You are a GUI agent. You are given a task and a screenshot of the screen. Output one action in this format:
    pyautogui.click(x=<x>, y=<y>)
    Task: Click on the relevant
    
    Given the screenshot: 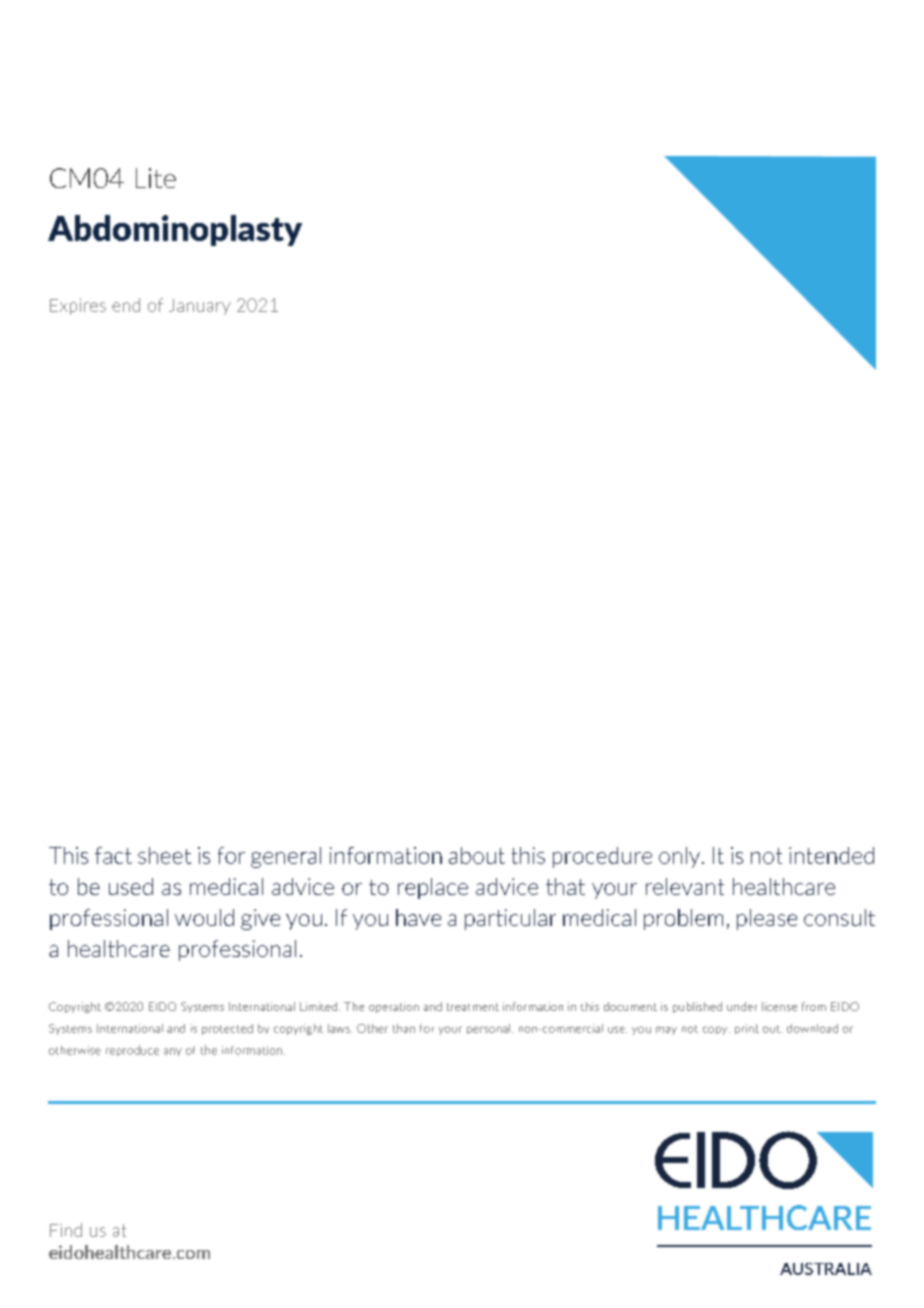 What is the action you would take?
    pyautogui.click(x=685, y=886)
